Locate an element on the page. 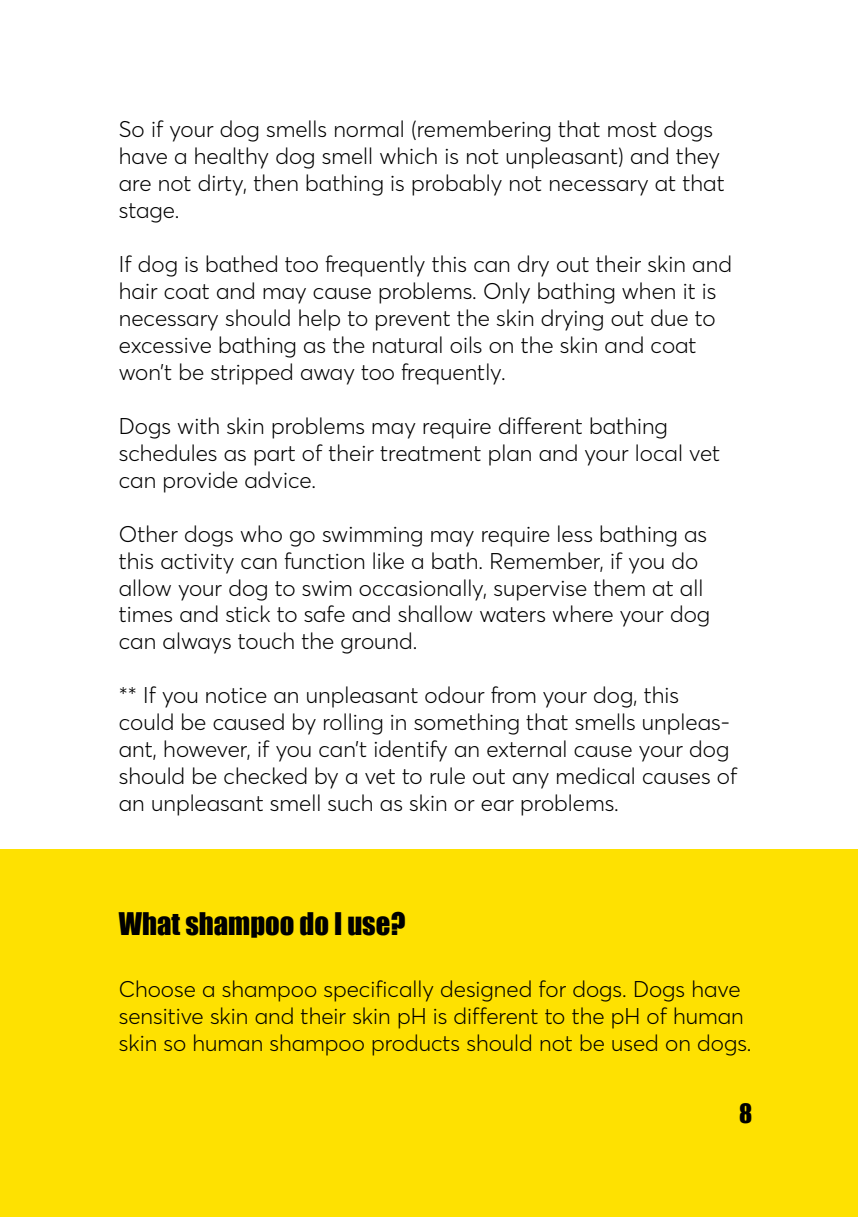  most is located at coordinates (632, 129).
